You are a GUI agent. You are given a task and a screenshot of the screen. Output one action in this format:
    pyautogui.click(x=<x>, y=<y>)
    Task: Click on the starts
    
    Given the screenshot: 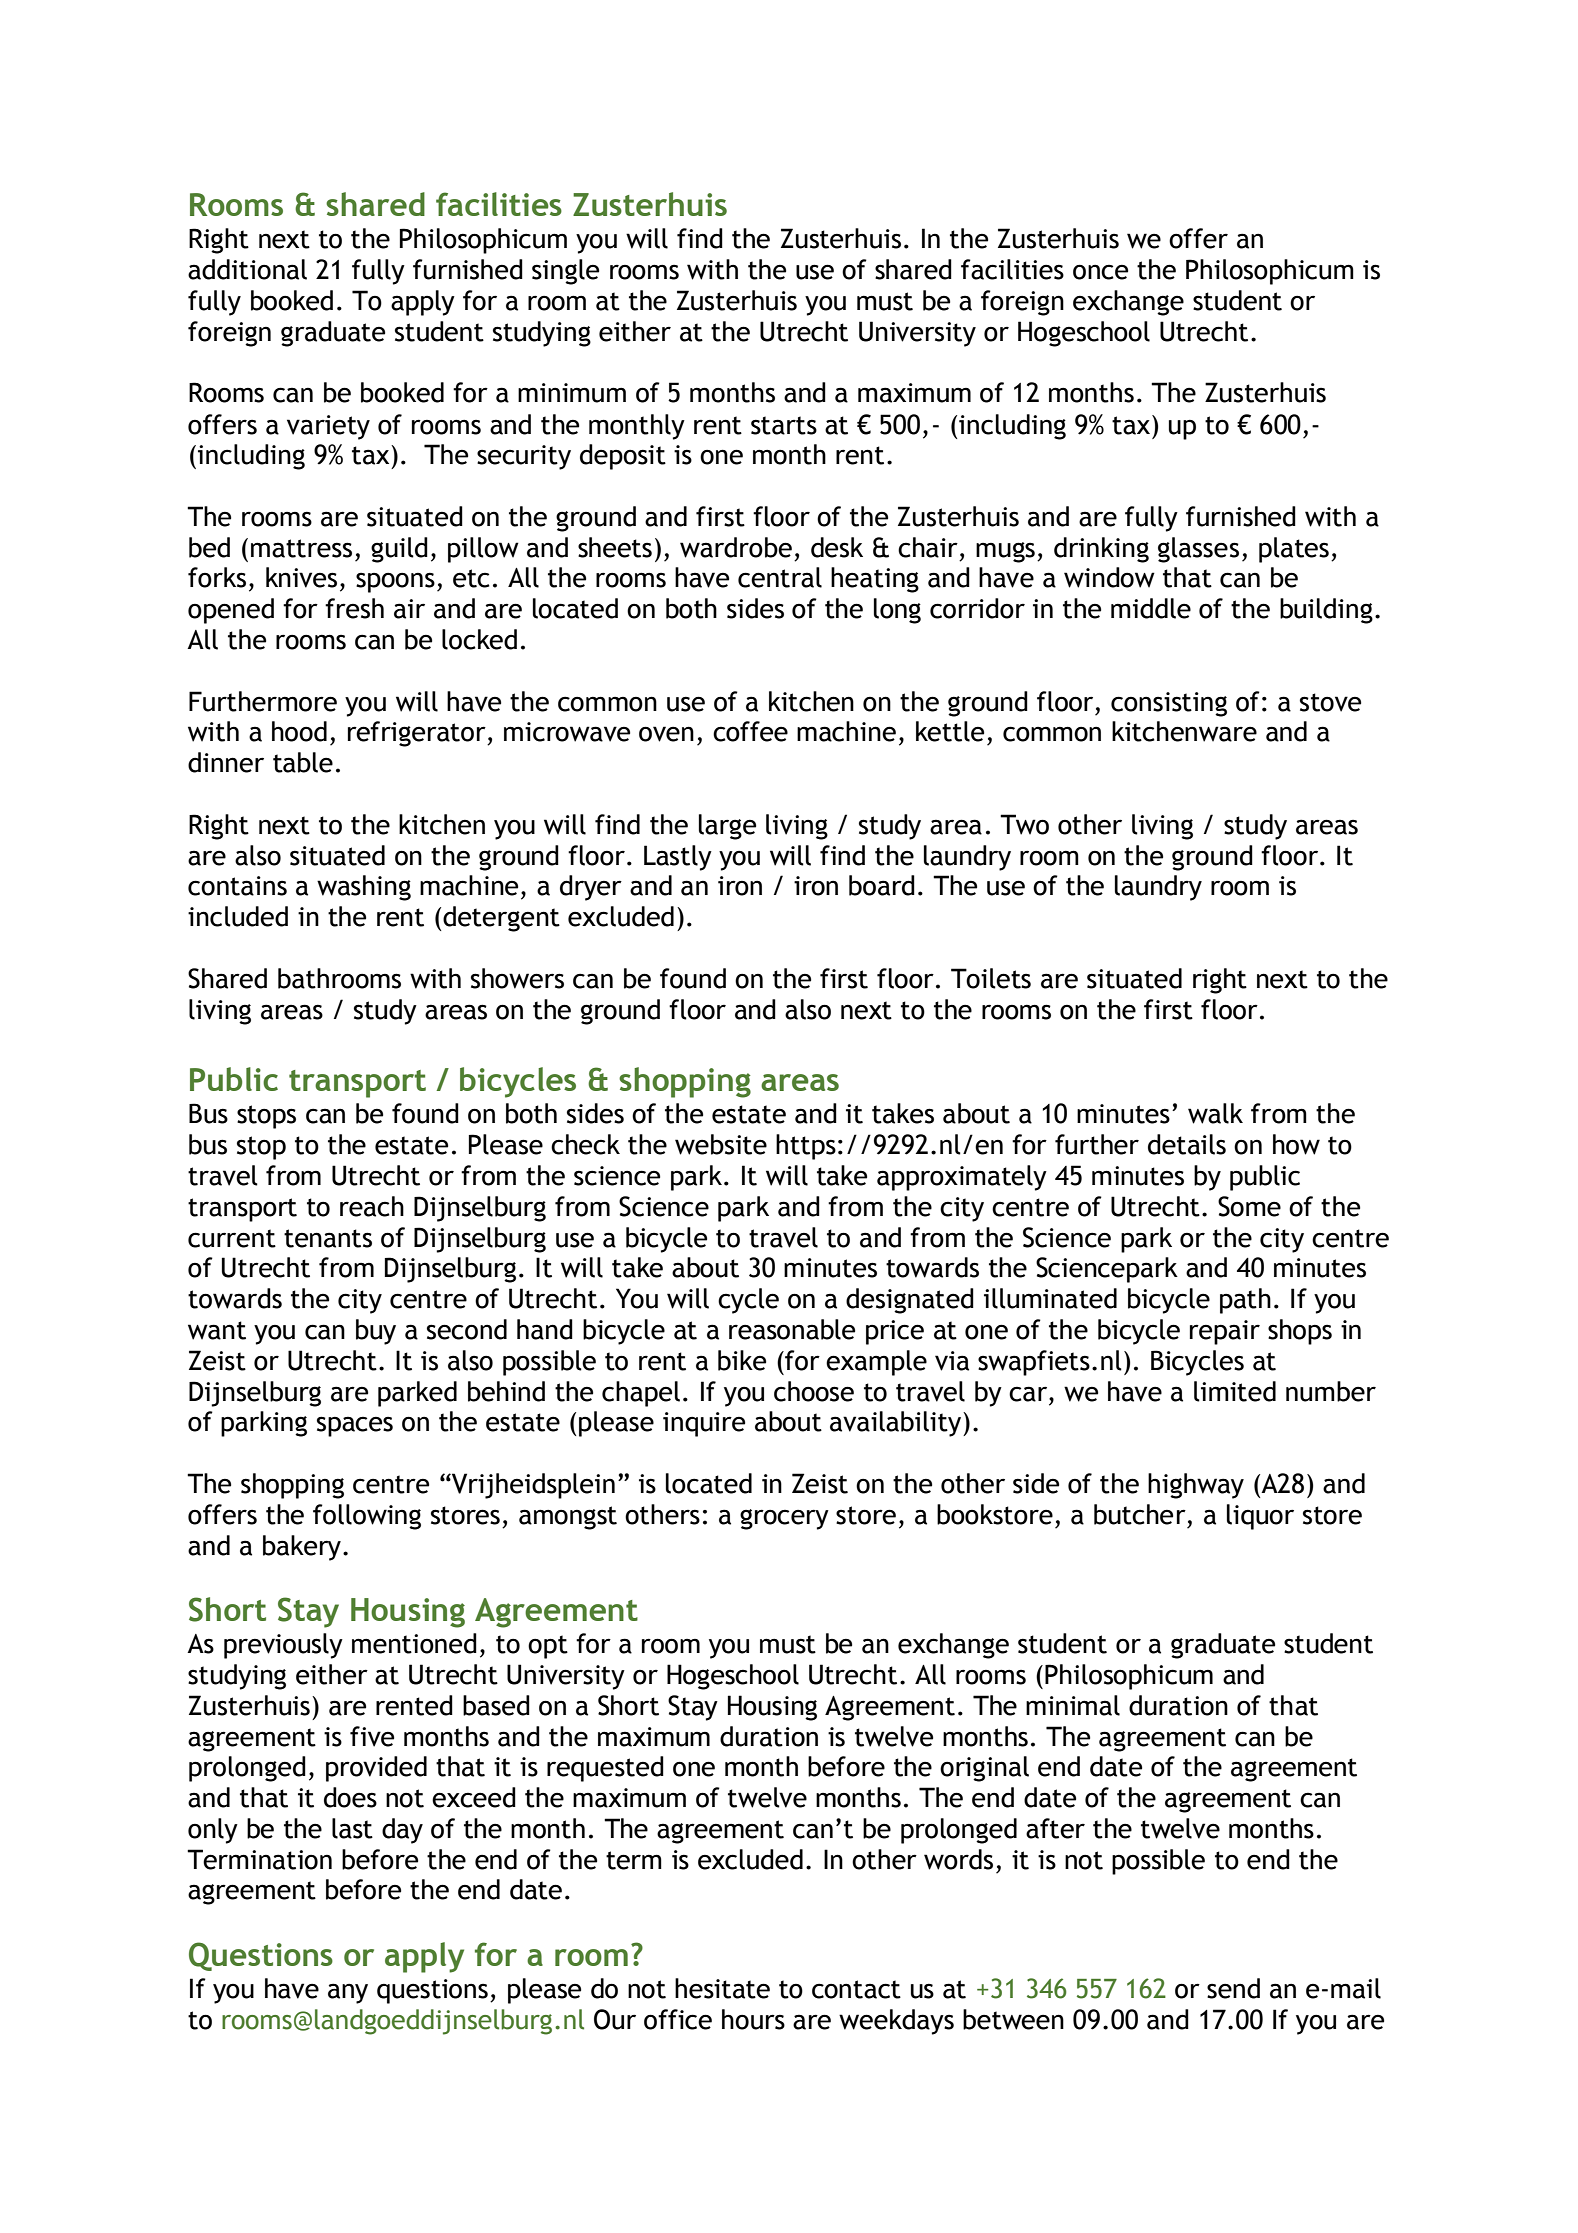 What is the action you would take?
    pyautogui.click(x=784, y=425)
